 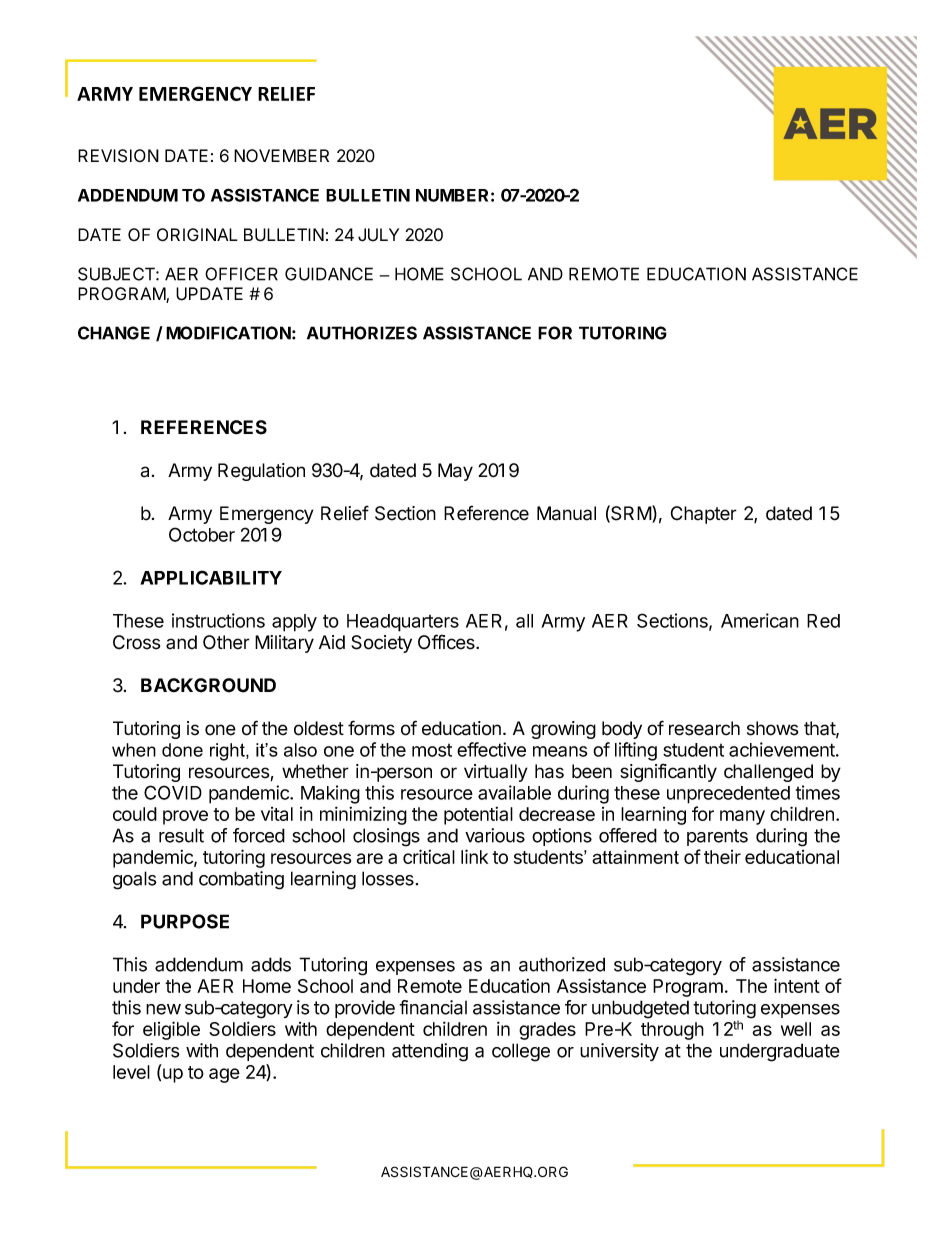 I want to click on research, so click(x=704, y=728).
